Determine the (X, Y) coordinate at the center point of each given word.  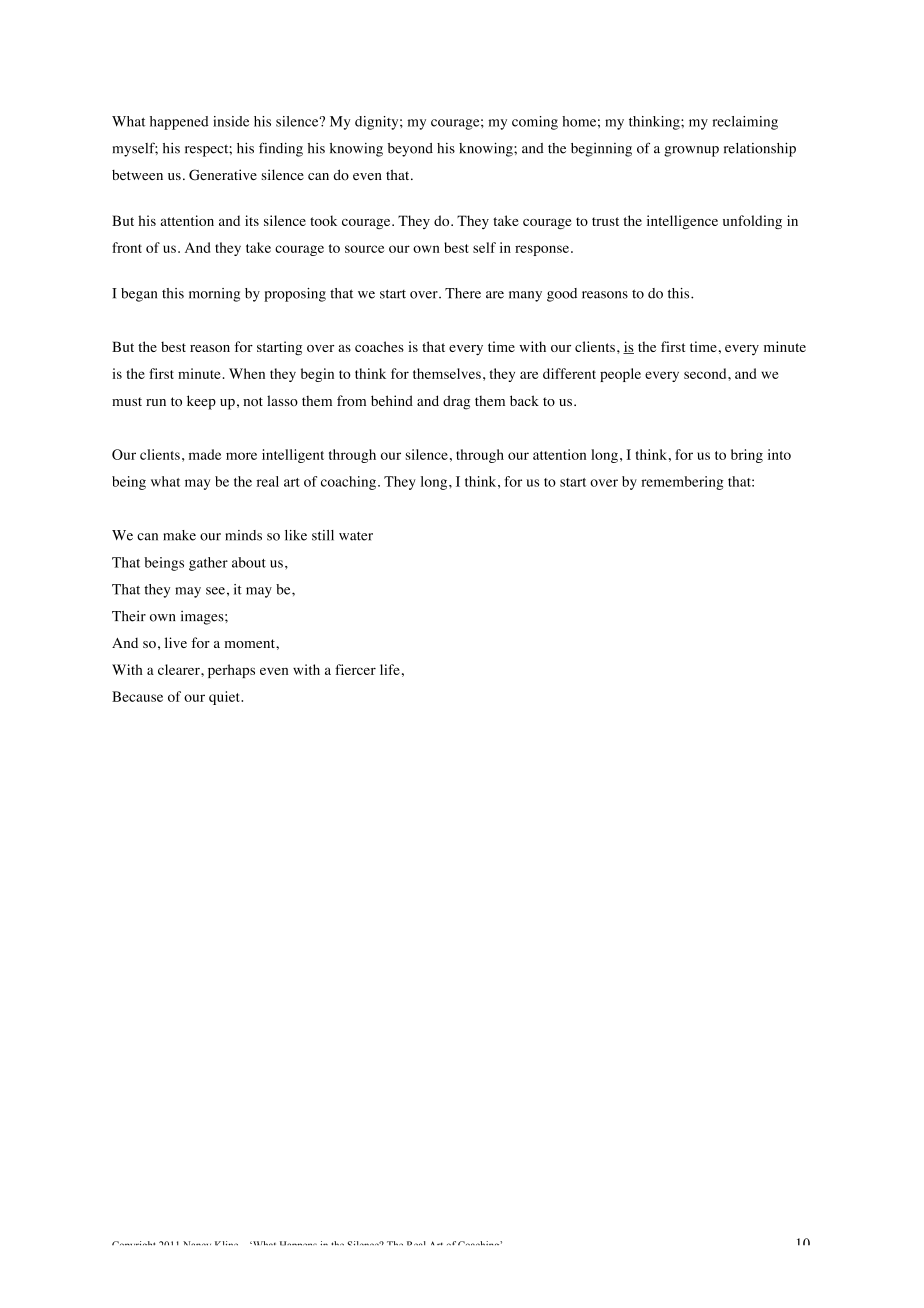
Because (137, 696)
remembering (682, 483)
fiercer (355, 669)
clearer (180, 669)
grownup (691, 151)
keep (201, 402)
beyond (410, 150)
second (706, 373)
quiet (225, 698)
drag (456, 402)
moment (250, 643)
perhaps (231, 671)
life (390, 669)
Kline (226, 1243)
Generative (223, 175)
